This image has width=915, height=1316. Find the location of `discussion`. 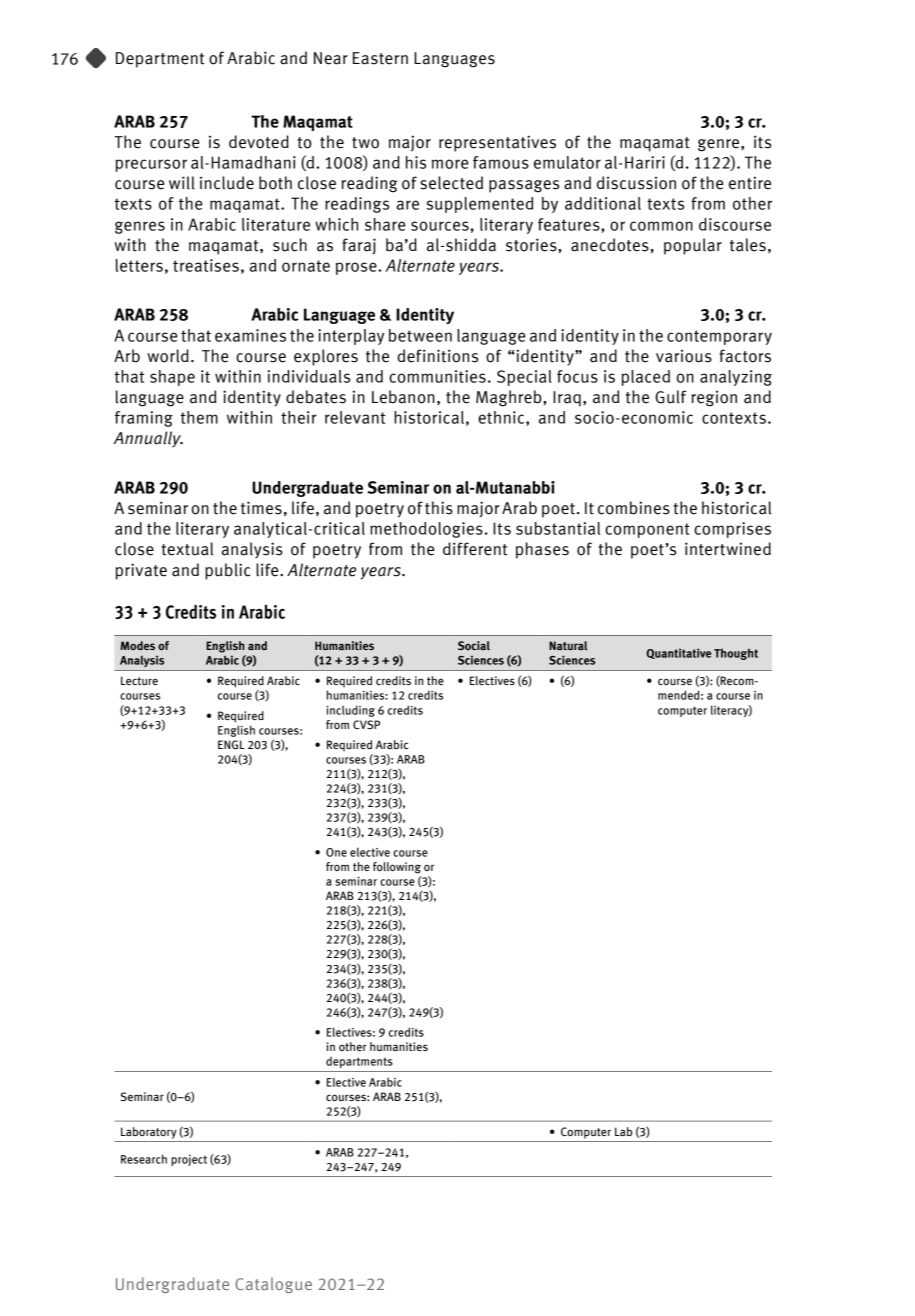

discussion is located at coordinates (636, 183).
